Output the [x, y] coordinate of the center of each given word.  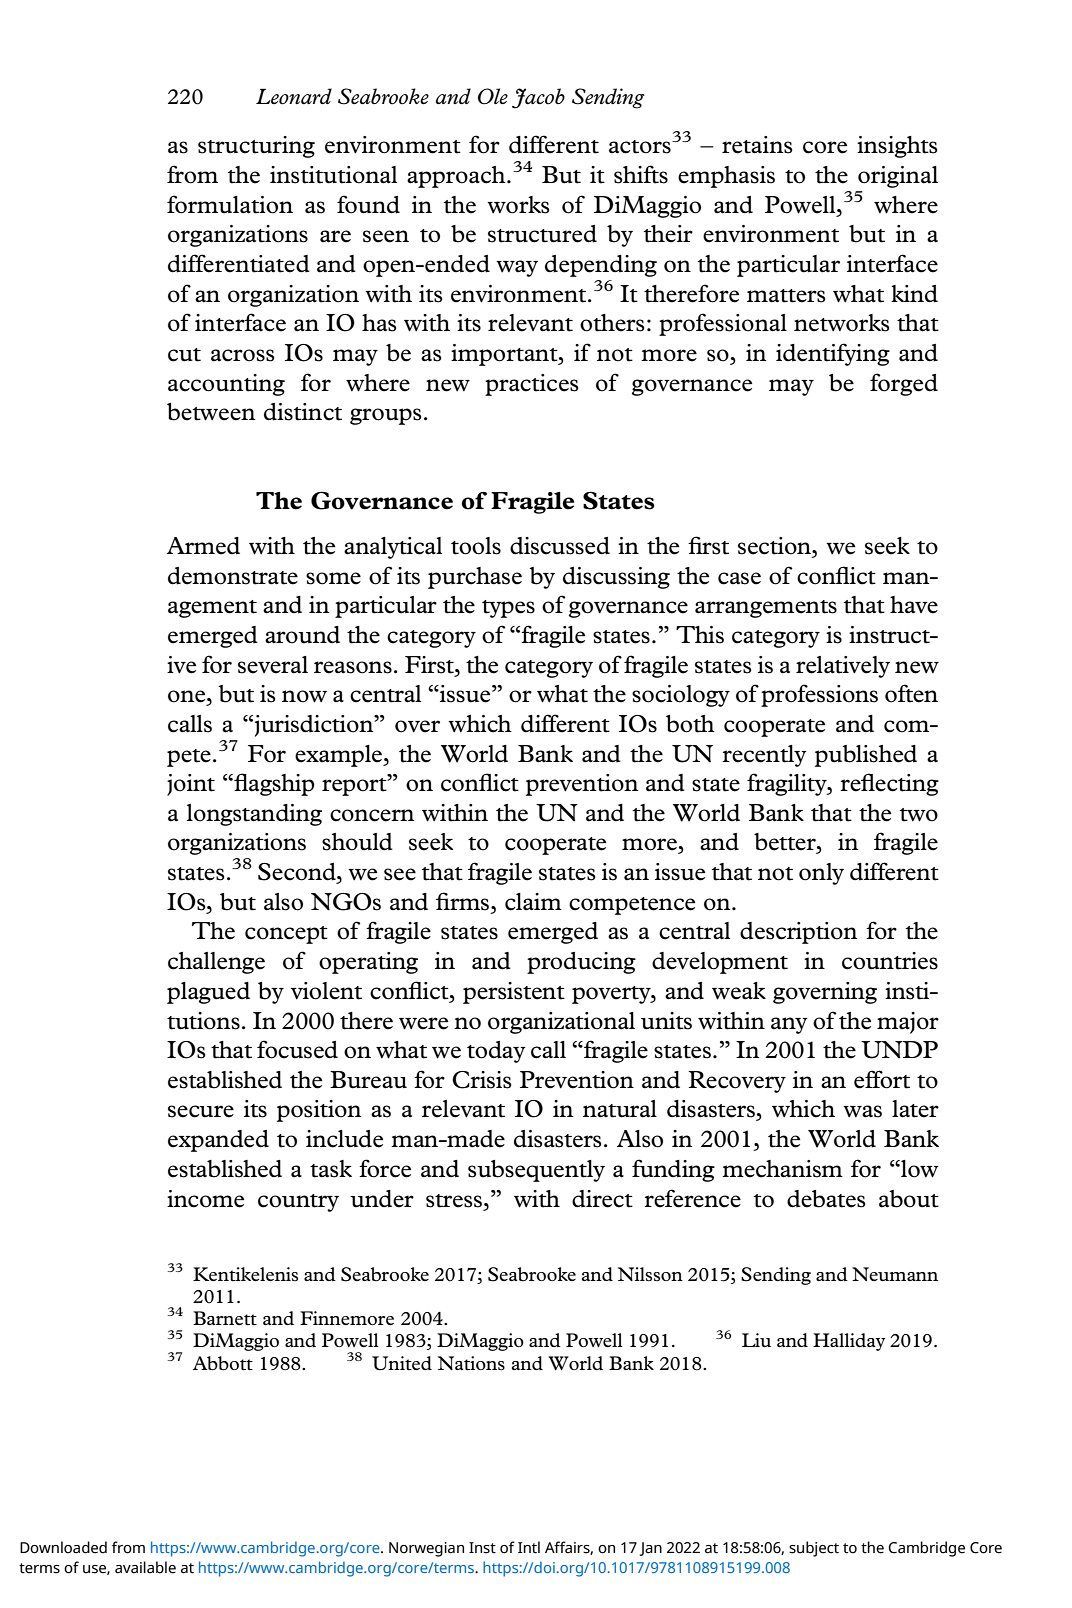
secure [201, 1111]
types [508, 609]
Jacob [538, 98]
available [145, 1567]
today [496, 1052]
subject [814, 1549]
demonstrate [233, 576]
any [789, 1025]
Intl [529, 1547]
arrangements [766, 609]
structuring [256, 147]
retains [757, 145]
